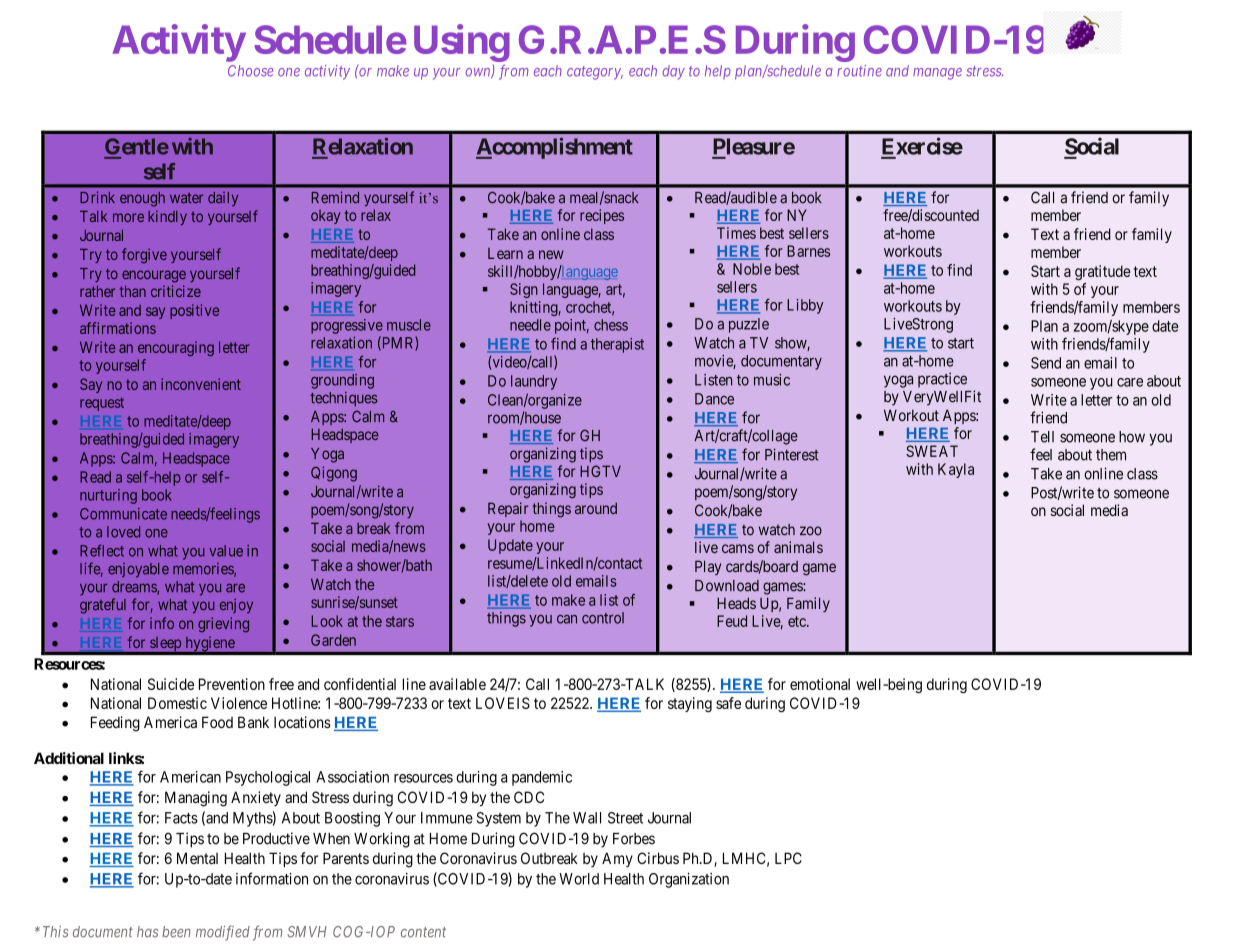 This screenshot has width=1233, height=952. What do you see at coordinates (611, 325) in the screenshot?
I see `chess` at bounding box center [611, 325].
